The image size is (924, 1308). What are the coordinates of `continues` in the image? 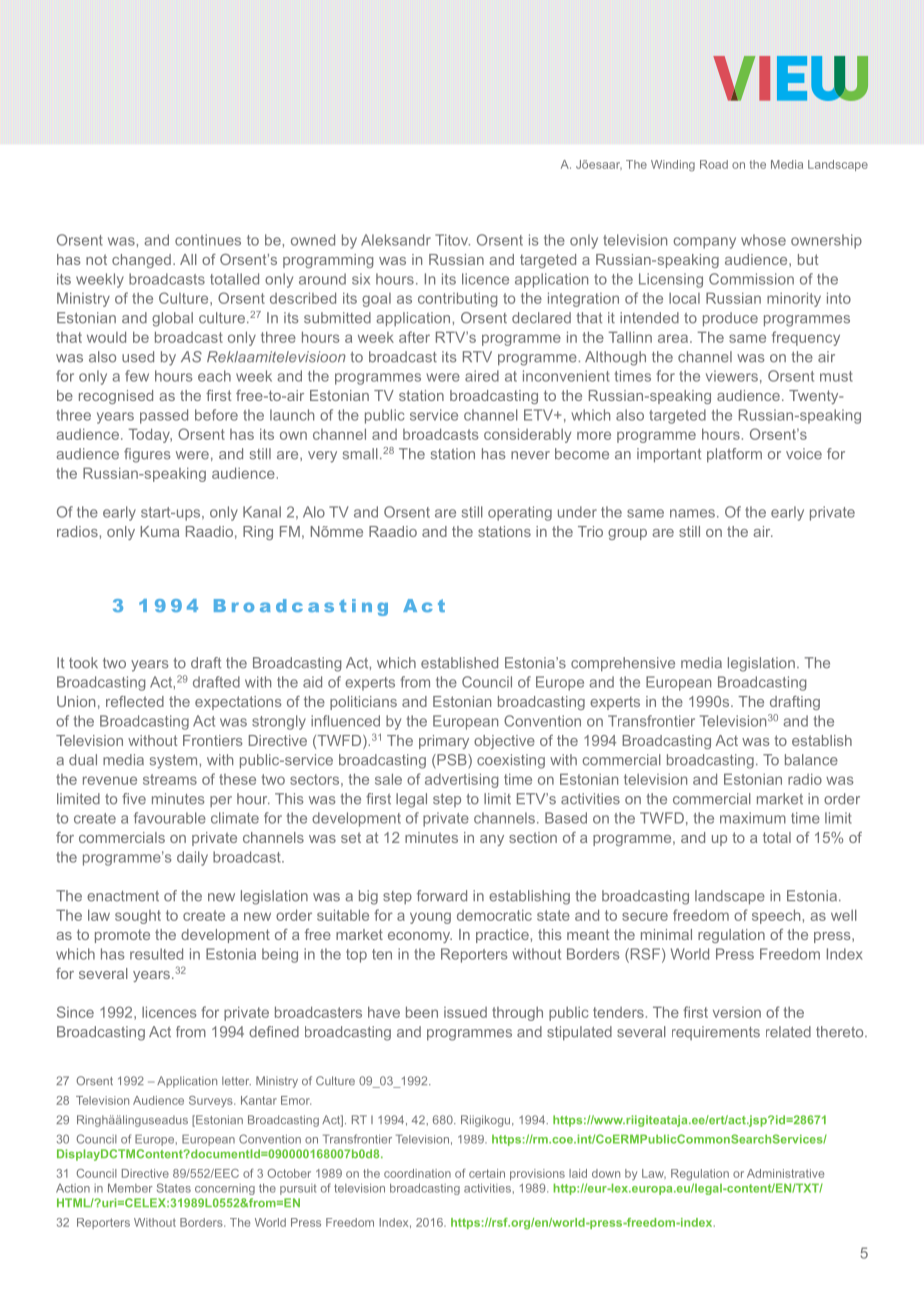 It's located at (208, 240).
